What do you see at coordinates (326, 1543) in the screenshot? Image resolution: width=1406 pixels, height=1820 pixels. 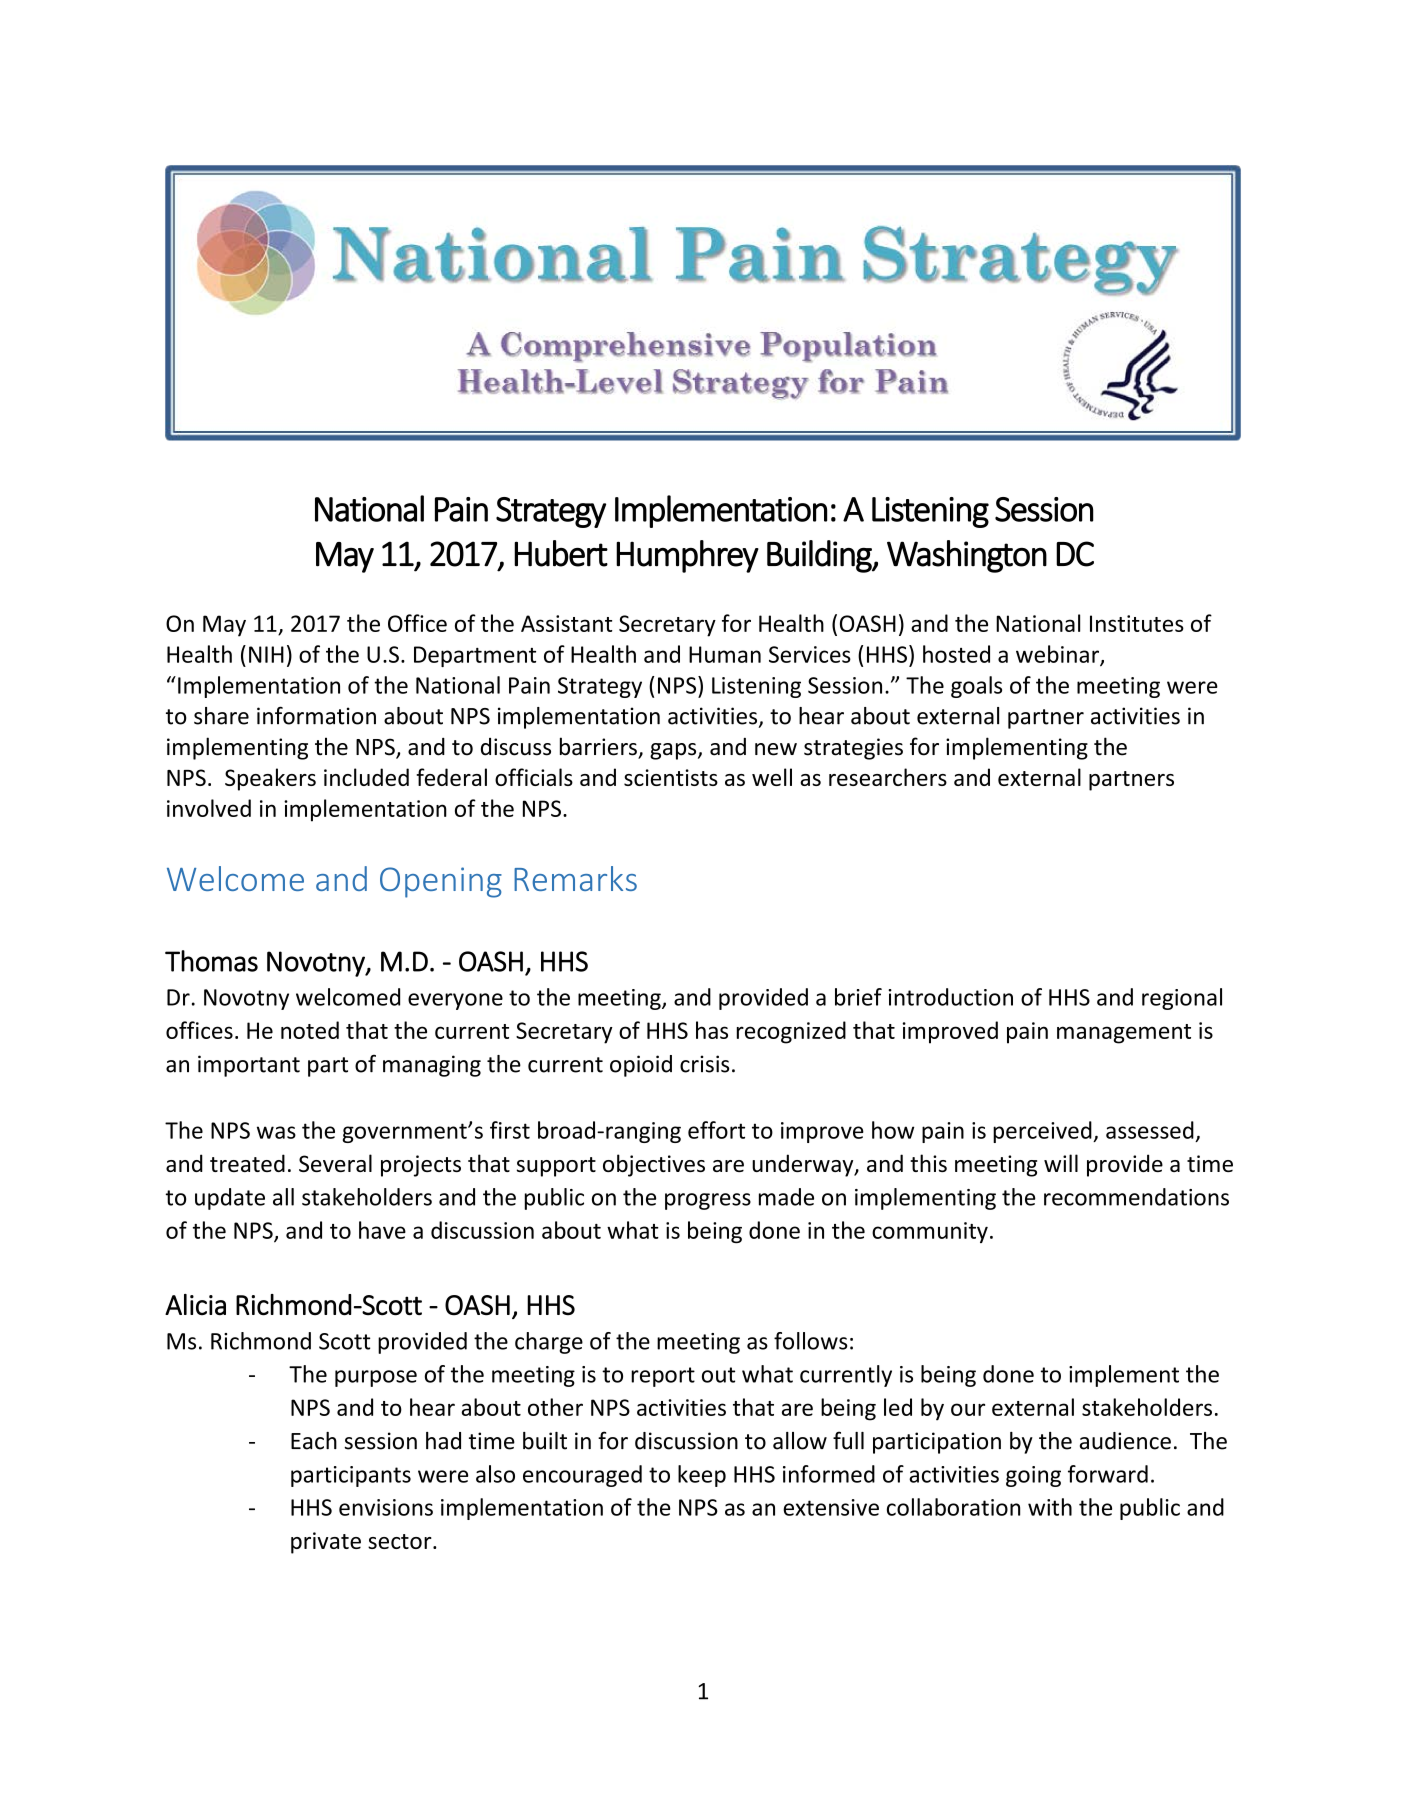 I see `private` at bounding box center [326, 1543].
